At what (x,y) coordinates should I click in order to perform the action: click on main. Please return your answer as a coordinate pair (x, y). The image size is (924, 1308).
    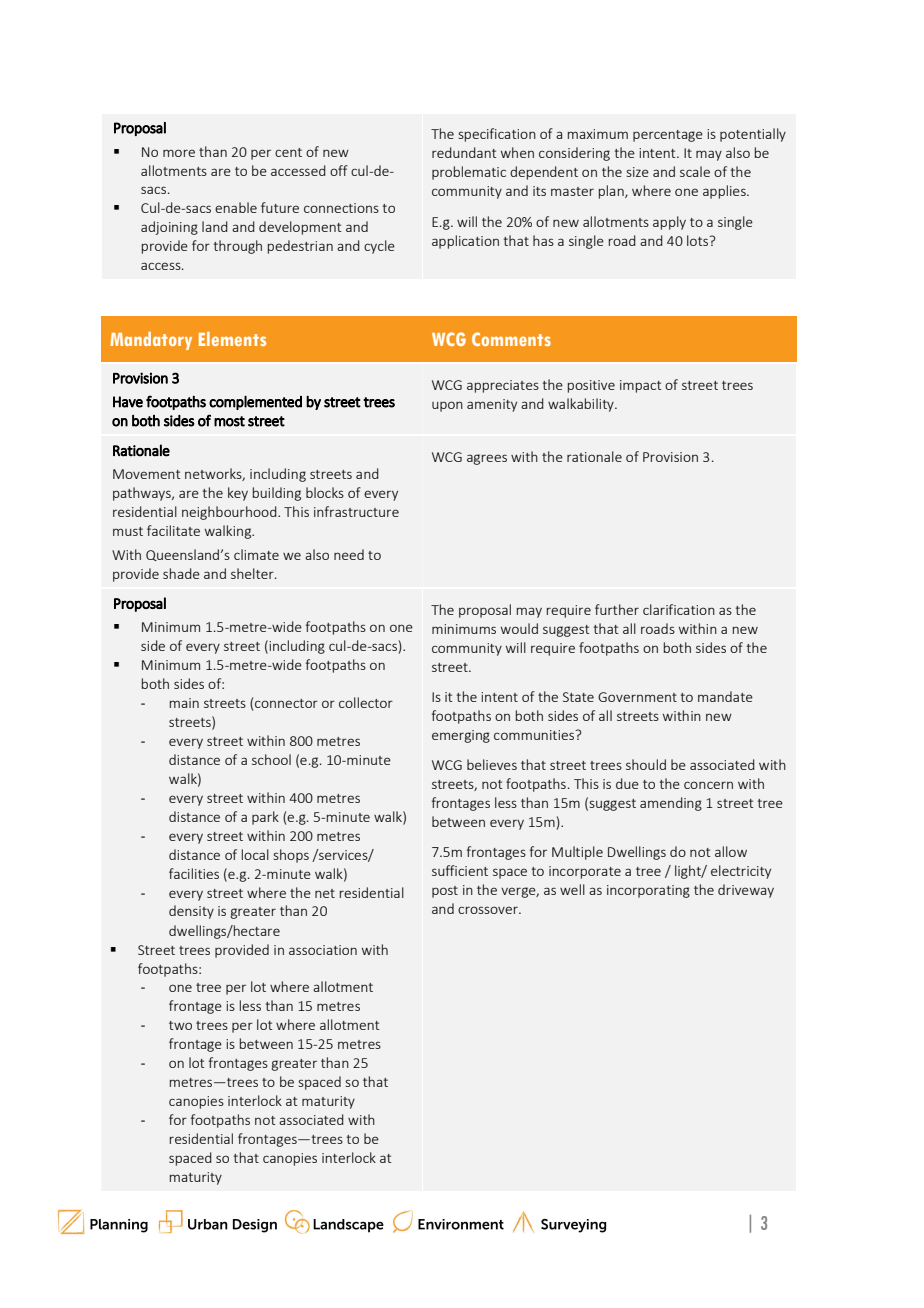
    Looking at the image, I should click on (184, 703).
